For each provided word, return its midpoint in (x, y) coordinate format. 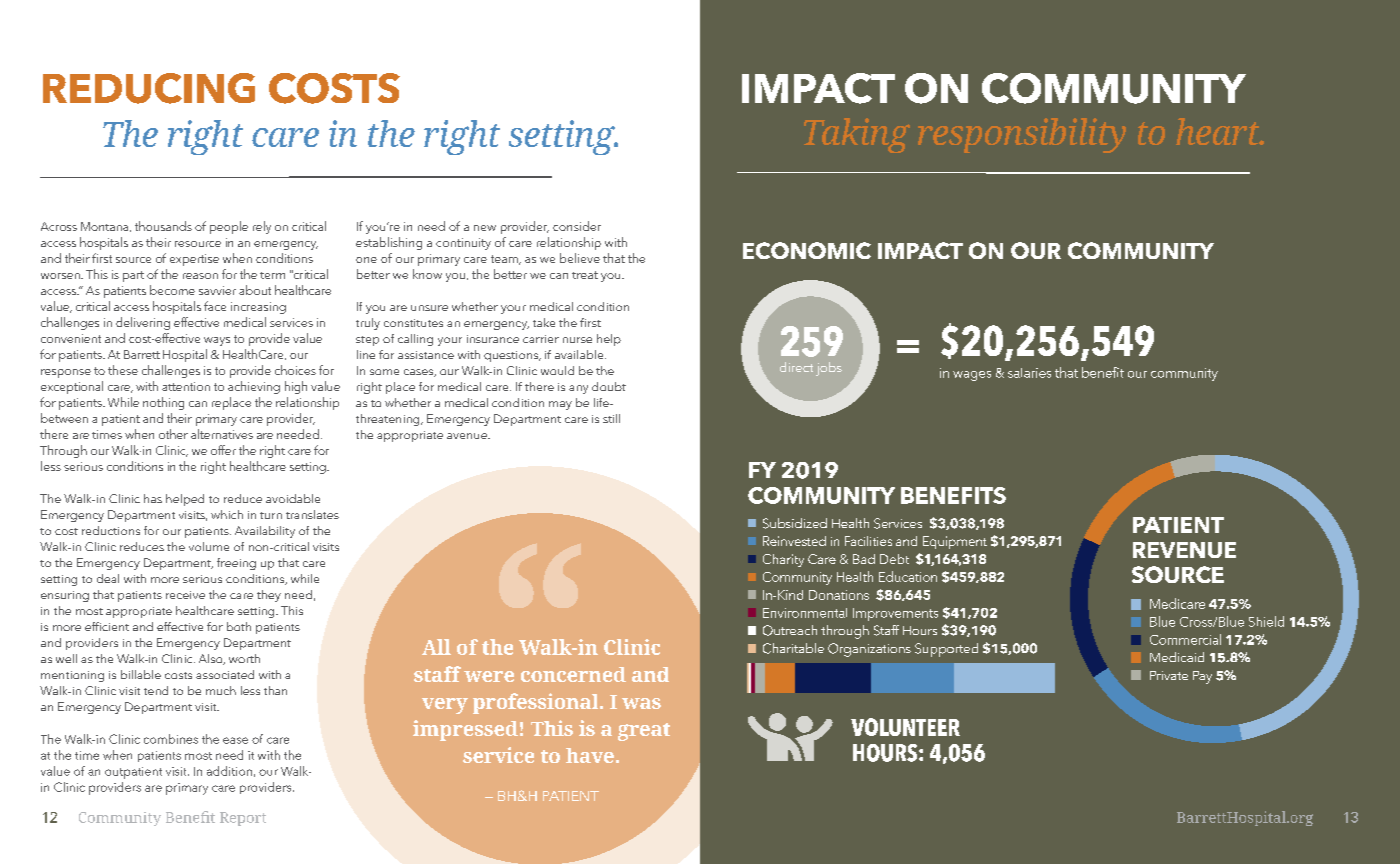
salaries (1029, 373)
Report (243, 819)
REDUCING (149, 88)
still (611, 418)
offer (223, 450)
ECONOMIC (807, 250)
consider (577, 226)
